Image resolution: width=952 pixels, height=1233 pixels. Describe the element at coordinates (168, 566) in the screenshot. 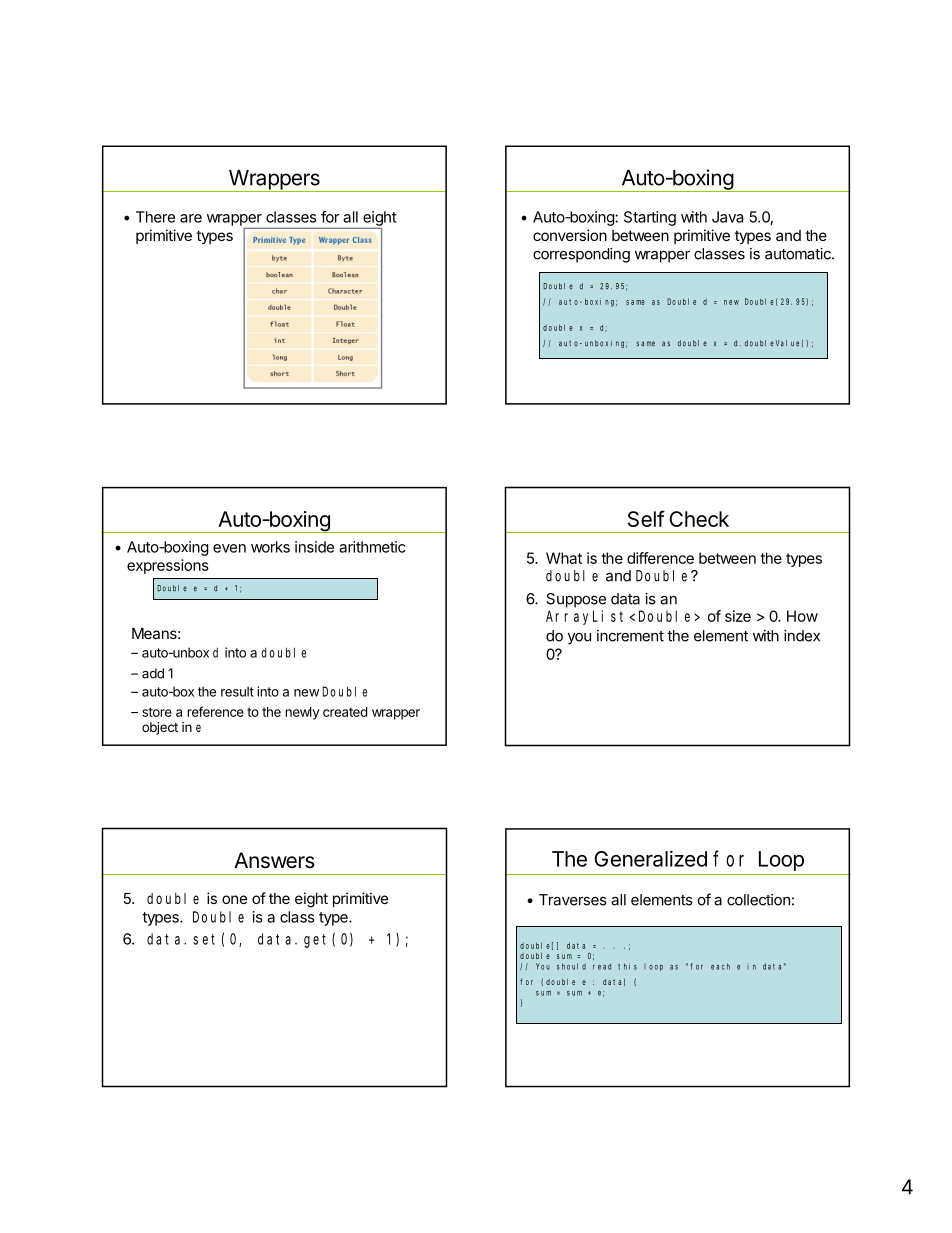

I see `expressions` at that location.
